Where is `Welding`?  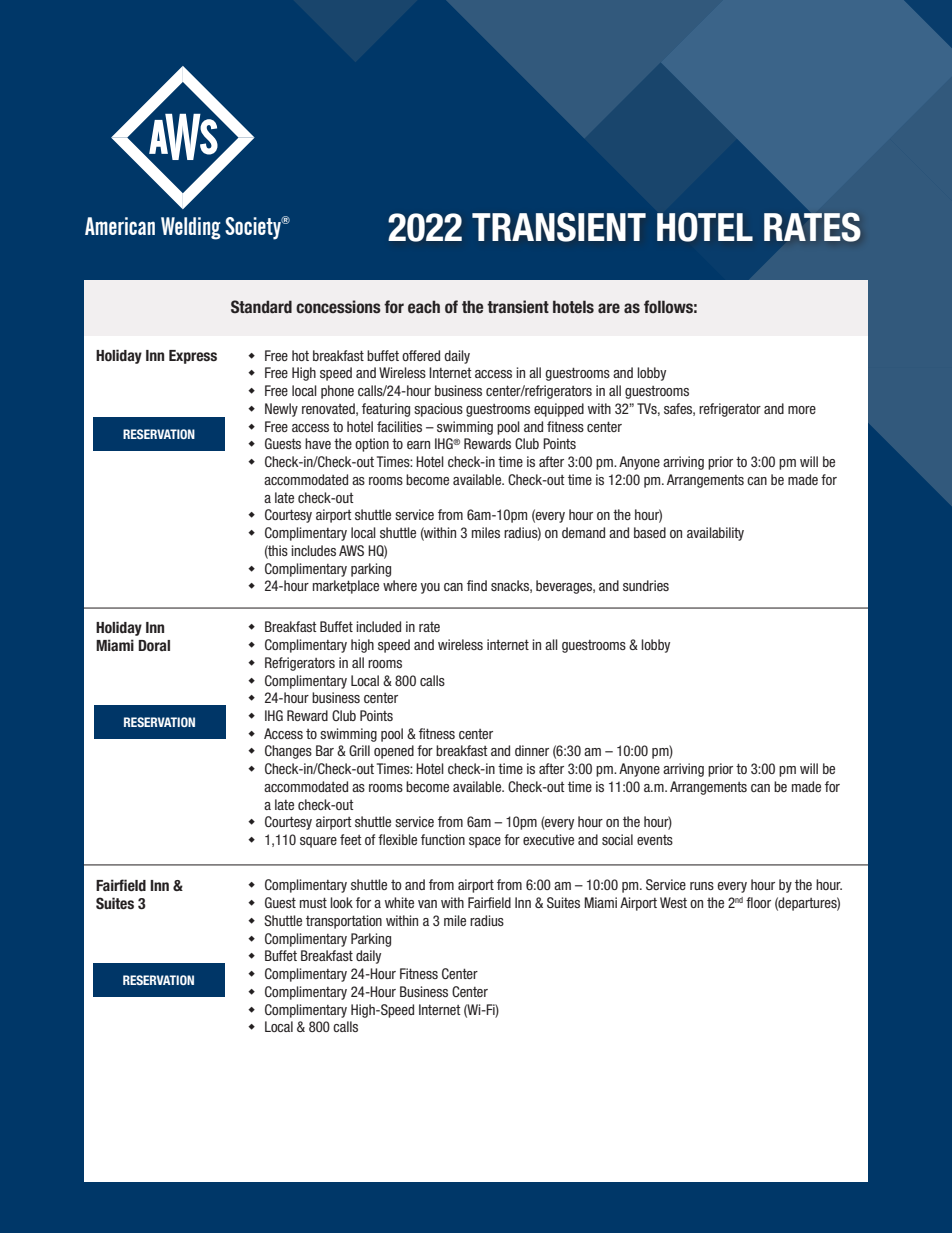
Welding is located at coordinates (191, 228).
